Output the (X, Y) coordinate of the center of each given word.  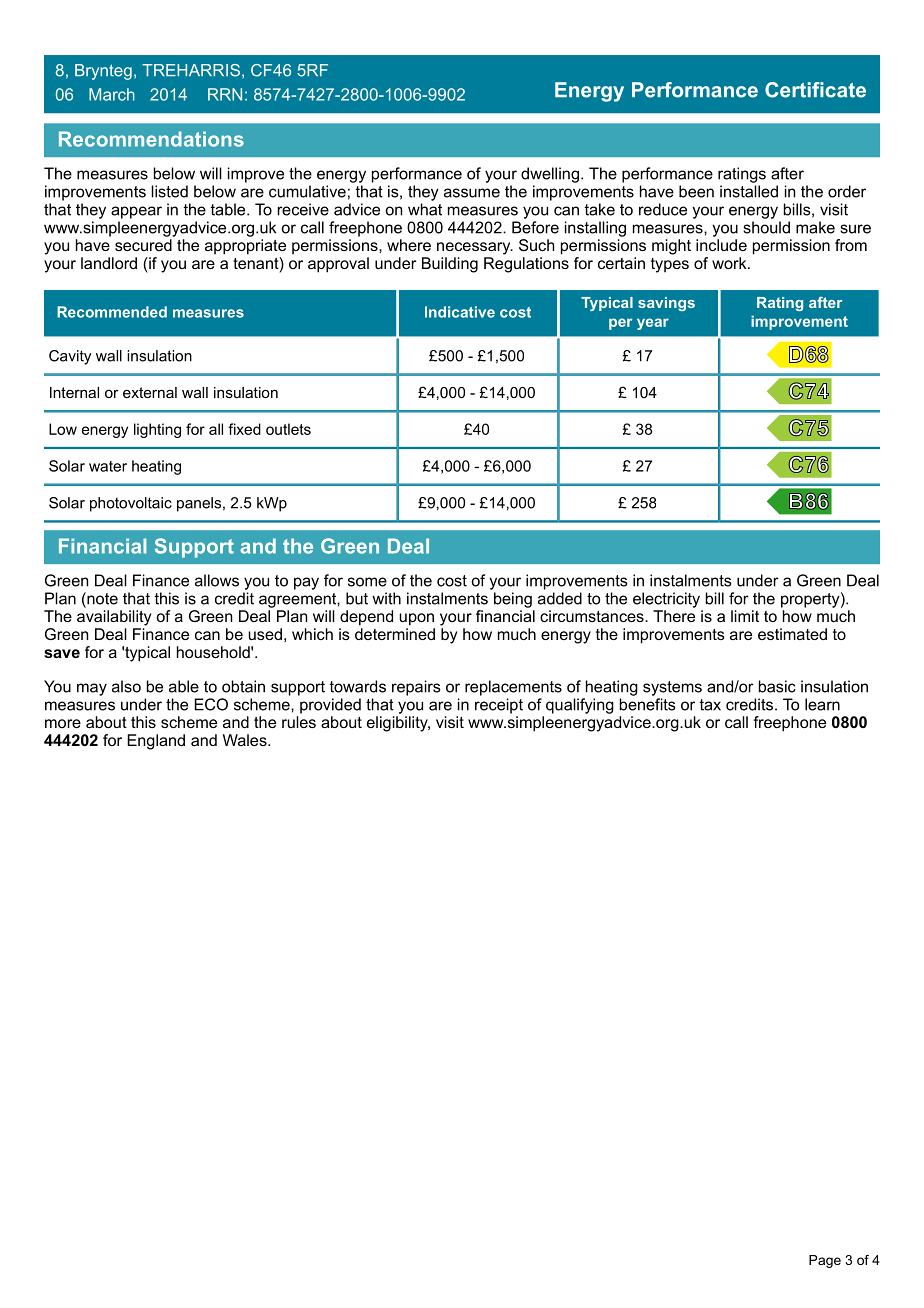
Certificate (815, 90)
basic (777, 686)
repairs (416, 688)
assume (472, 193)
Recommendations (151, 139)
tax (710, 705)
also (126, 686)
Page (825, 1261)
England (156, 742)
